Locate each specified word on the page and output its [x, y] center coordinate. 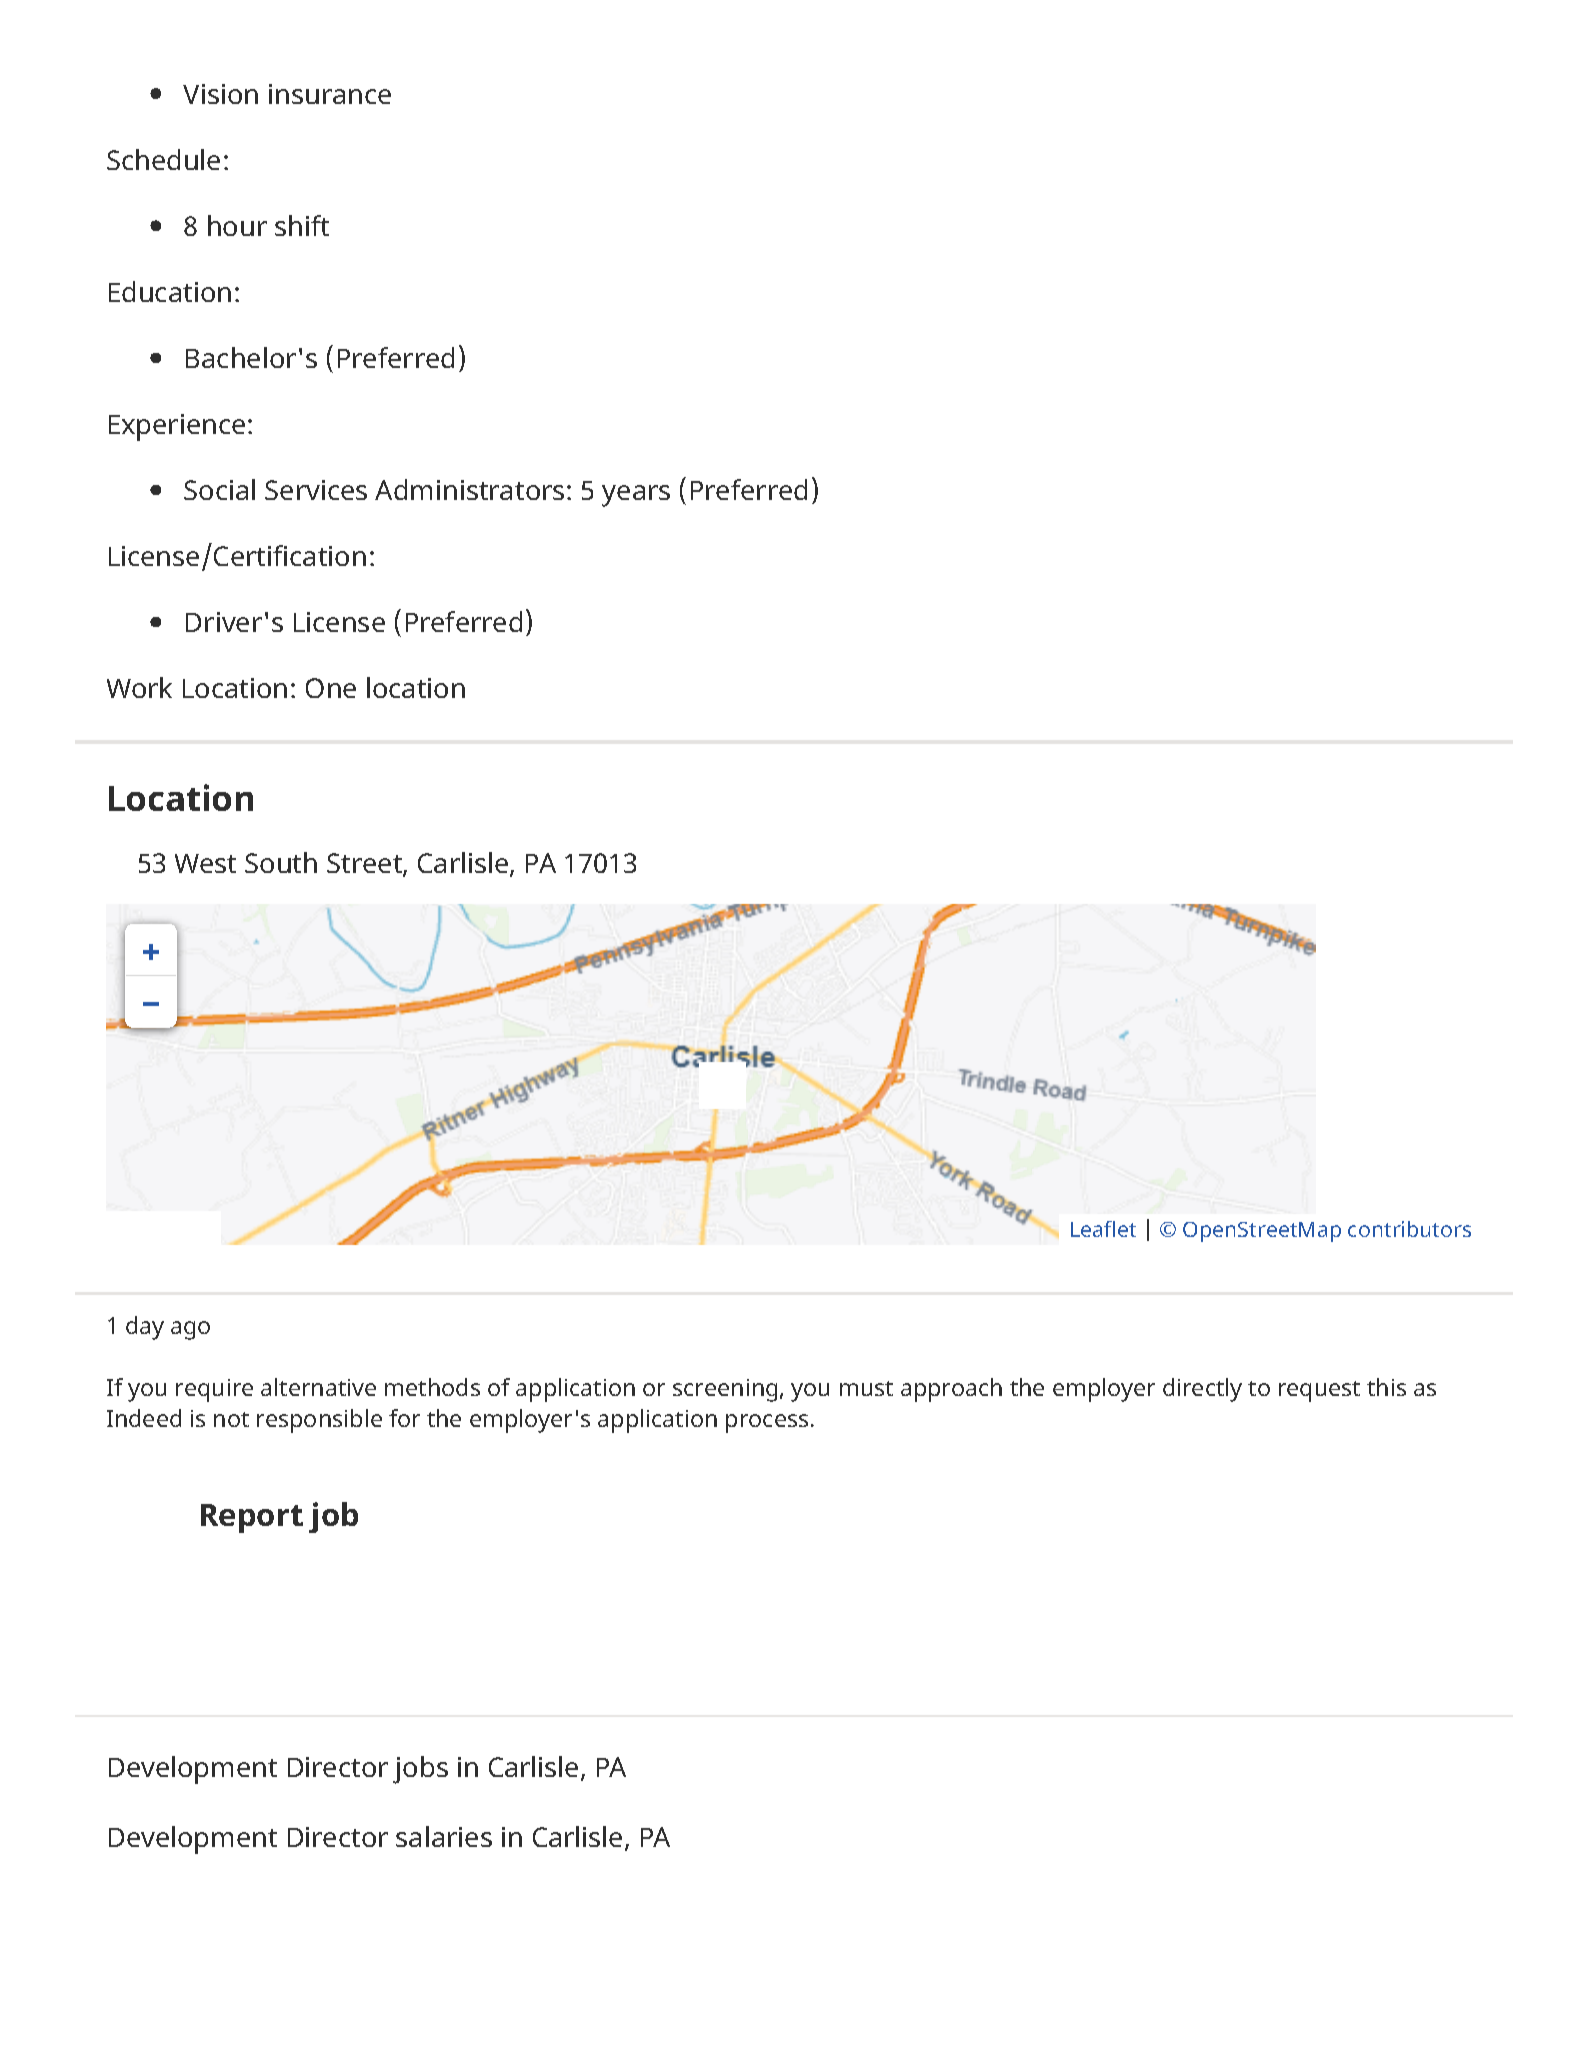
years [636, 496]
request [1319, 1391]
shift [302, 225]
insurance [330, 94]
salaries [444, 1836]
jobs [420, 1770]
